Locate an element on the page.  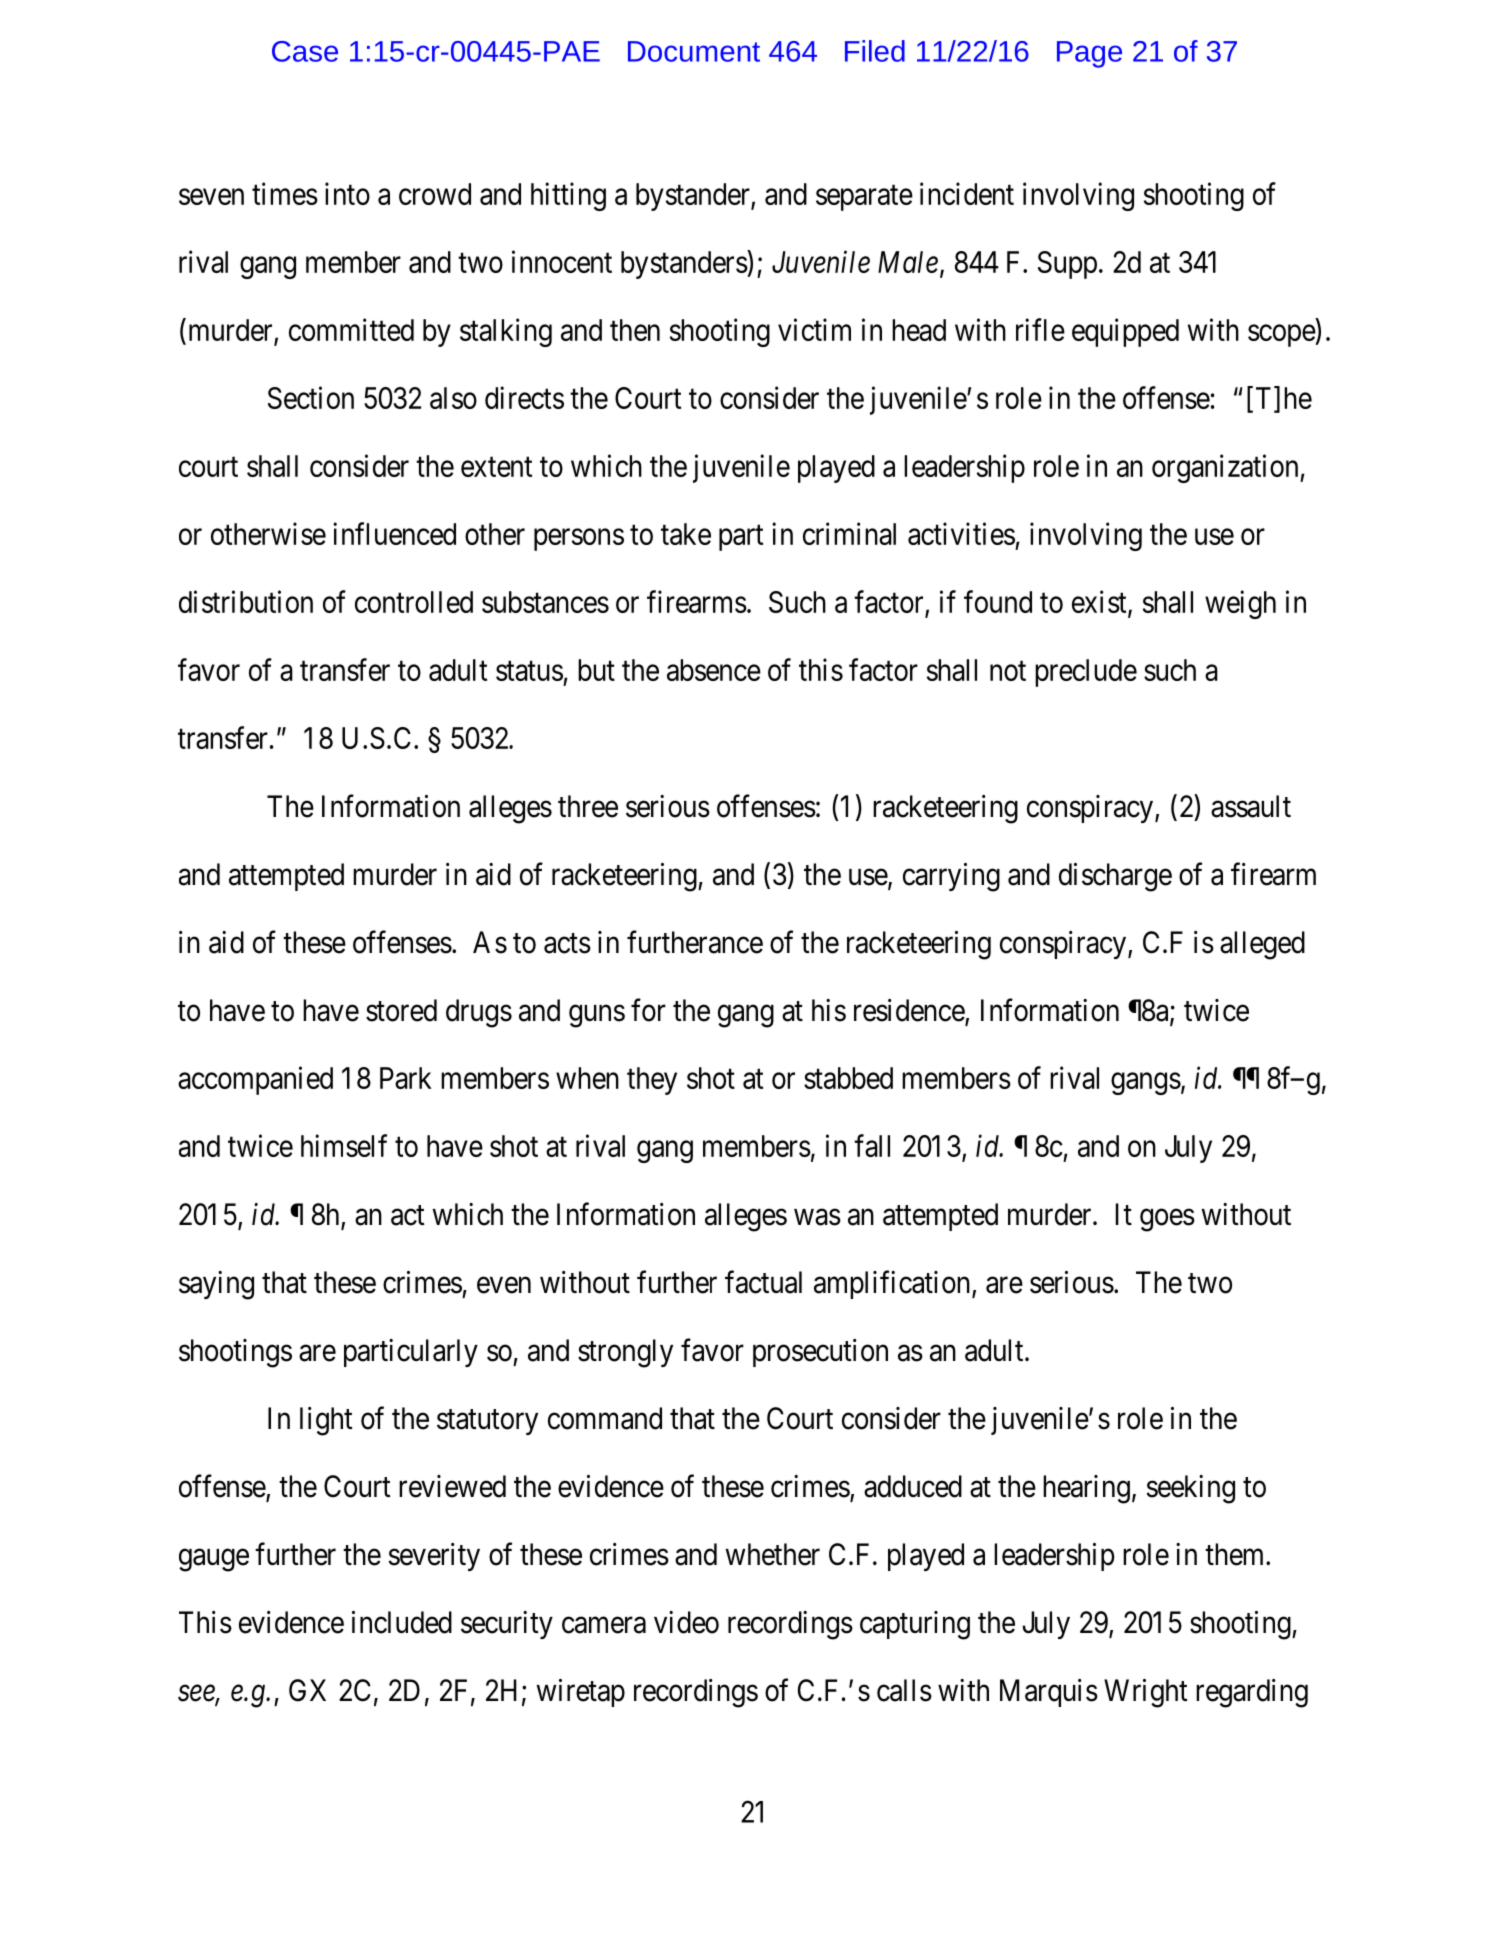
exist is located at coordinates (1100, 603).
